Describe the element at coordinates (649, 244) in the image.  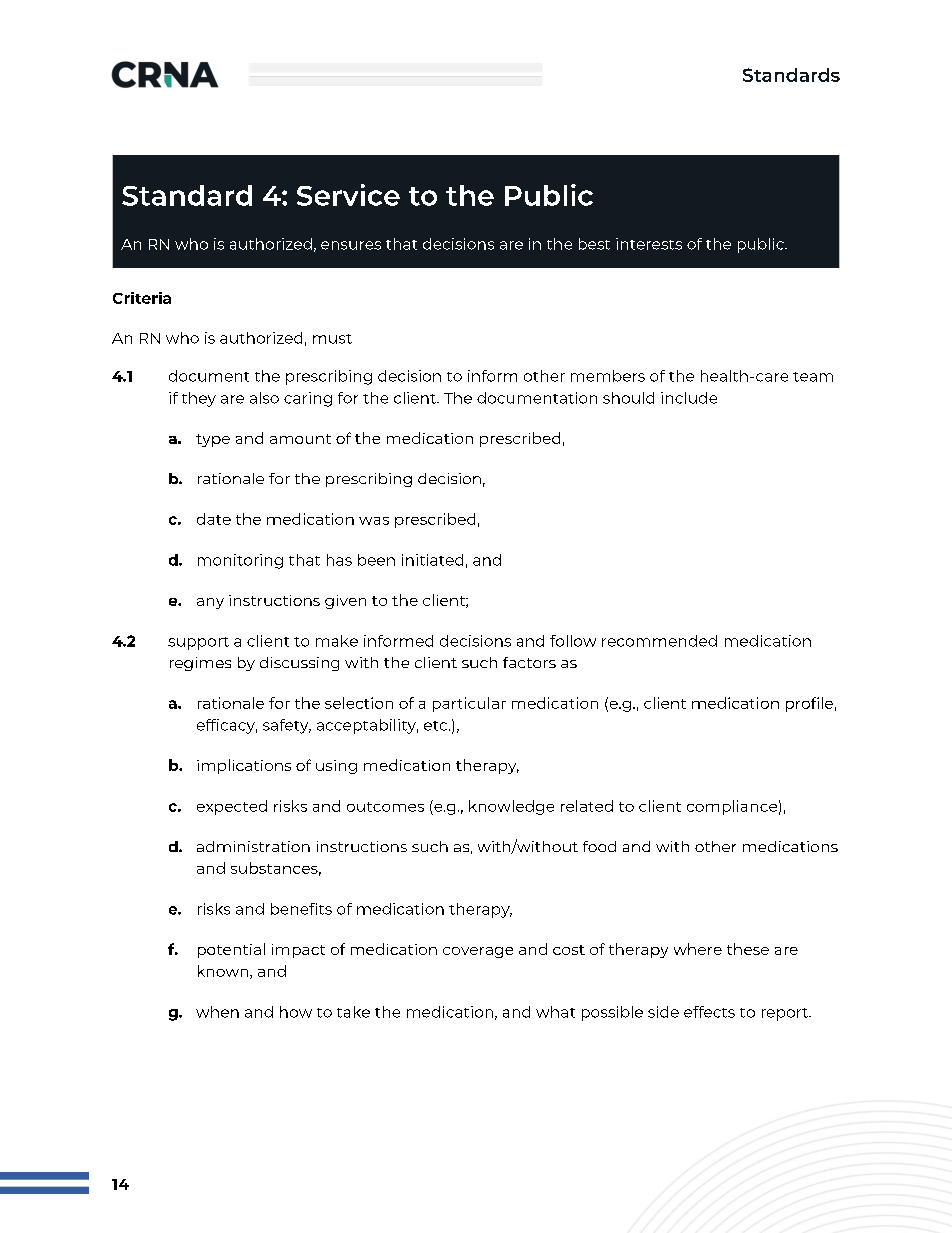
I see `interests` at that location.
